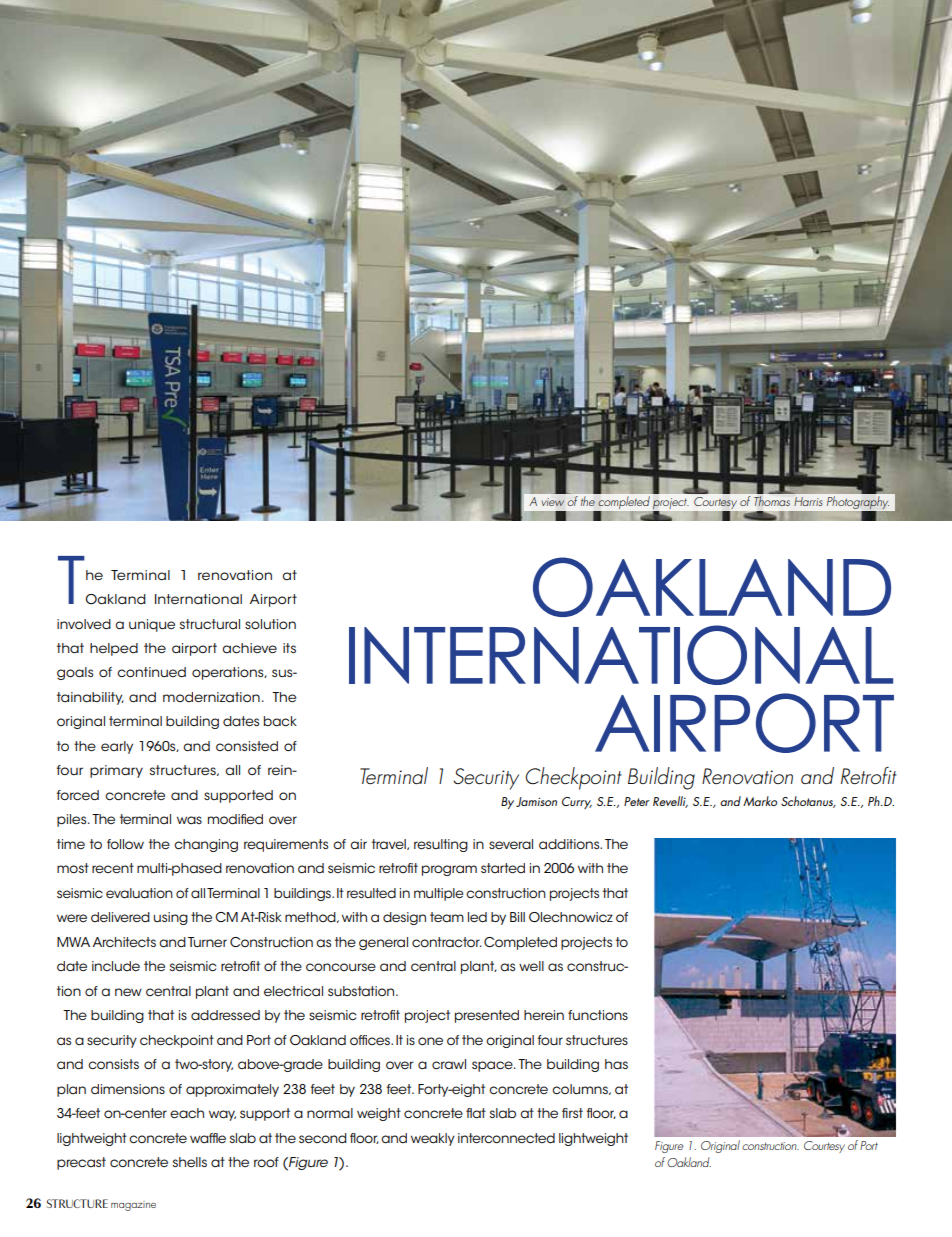 This page has width=952, height=1237. I want to click on view, so click(553, 502).
